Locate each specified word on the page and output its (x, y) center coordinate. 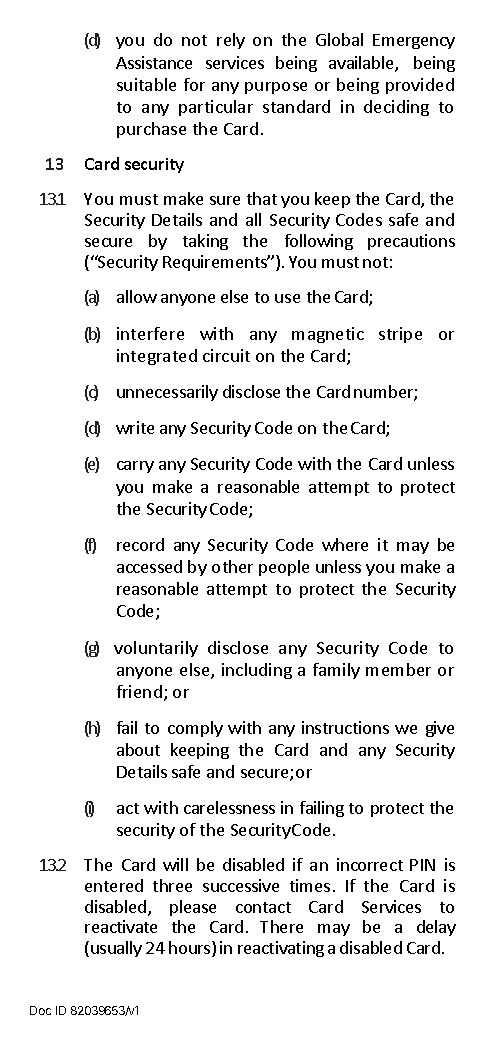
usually (116, 949)
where (345, 544)
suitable (146, 84)
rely (231, 41)
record (140, 544)
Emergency (414, 41)
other (232, 566)
